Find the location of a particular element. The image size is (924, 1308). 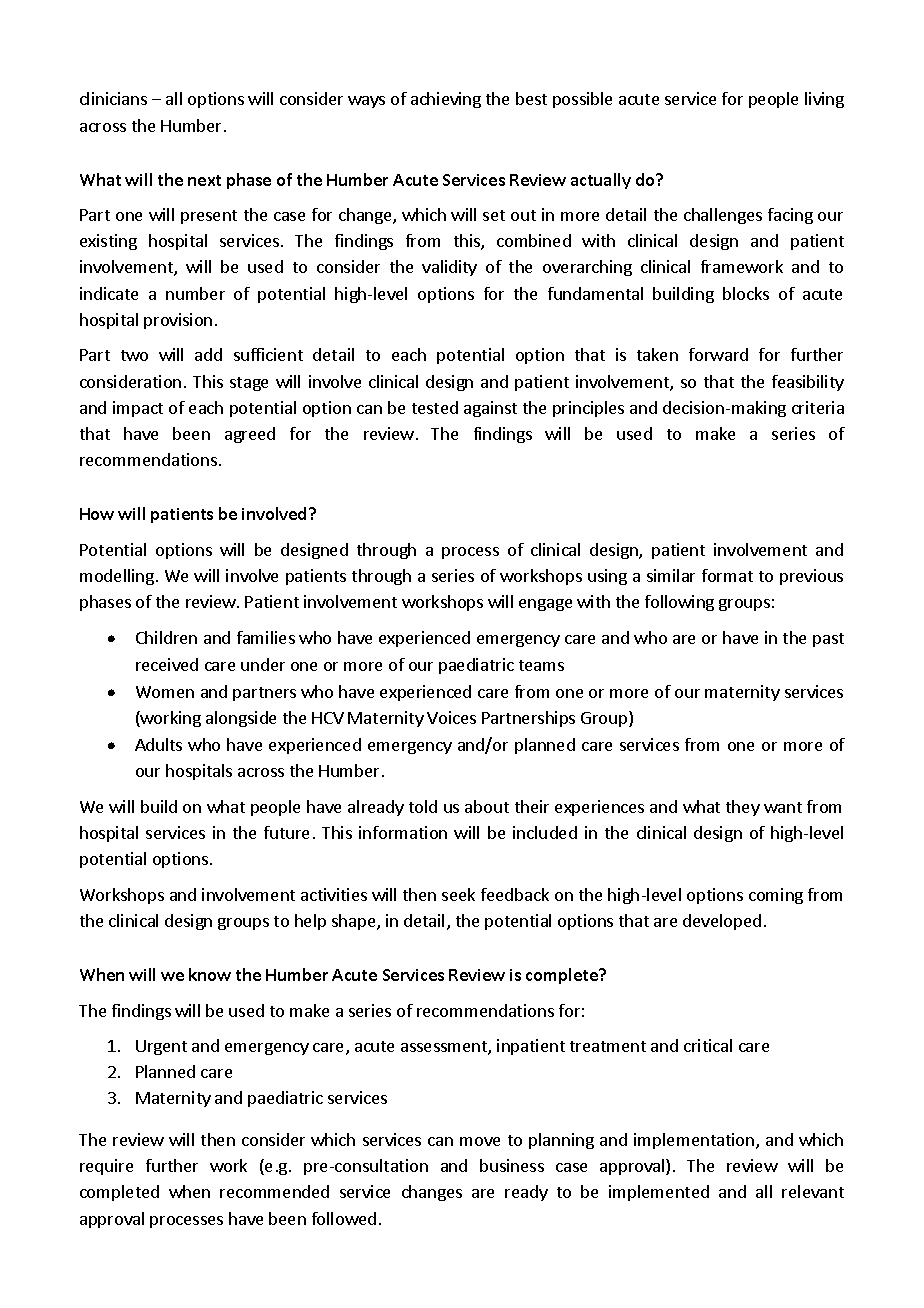

living is located at coordinates (824, 100).
